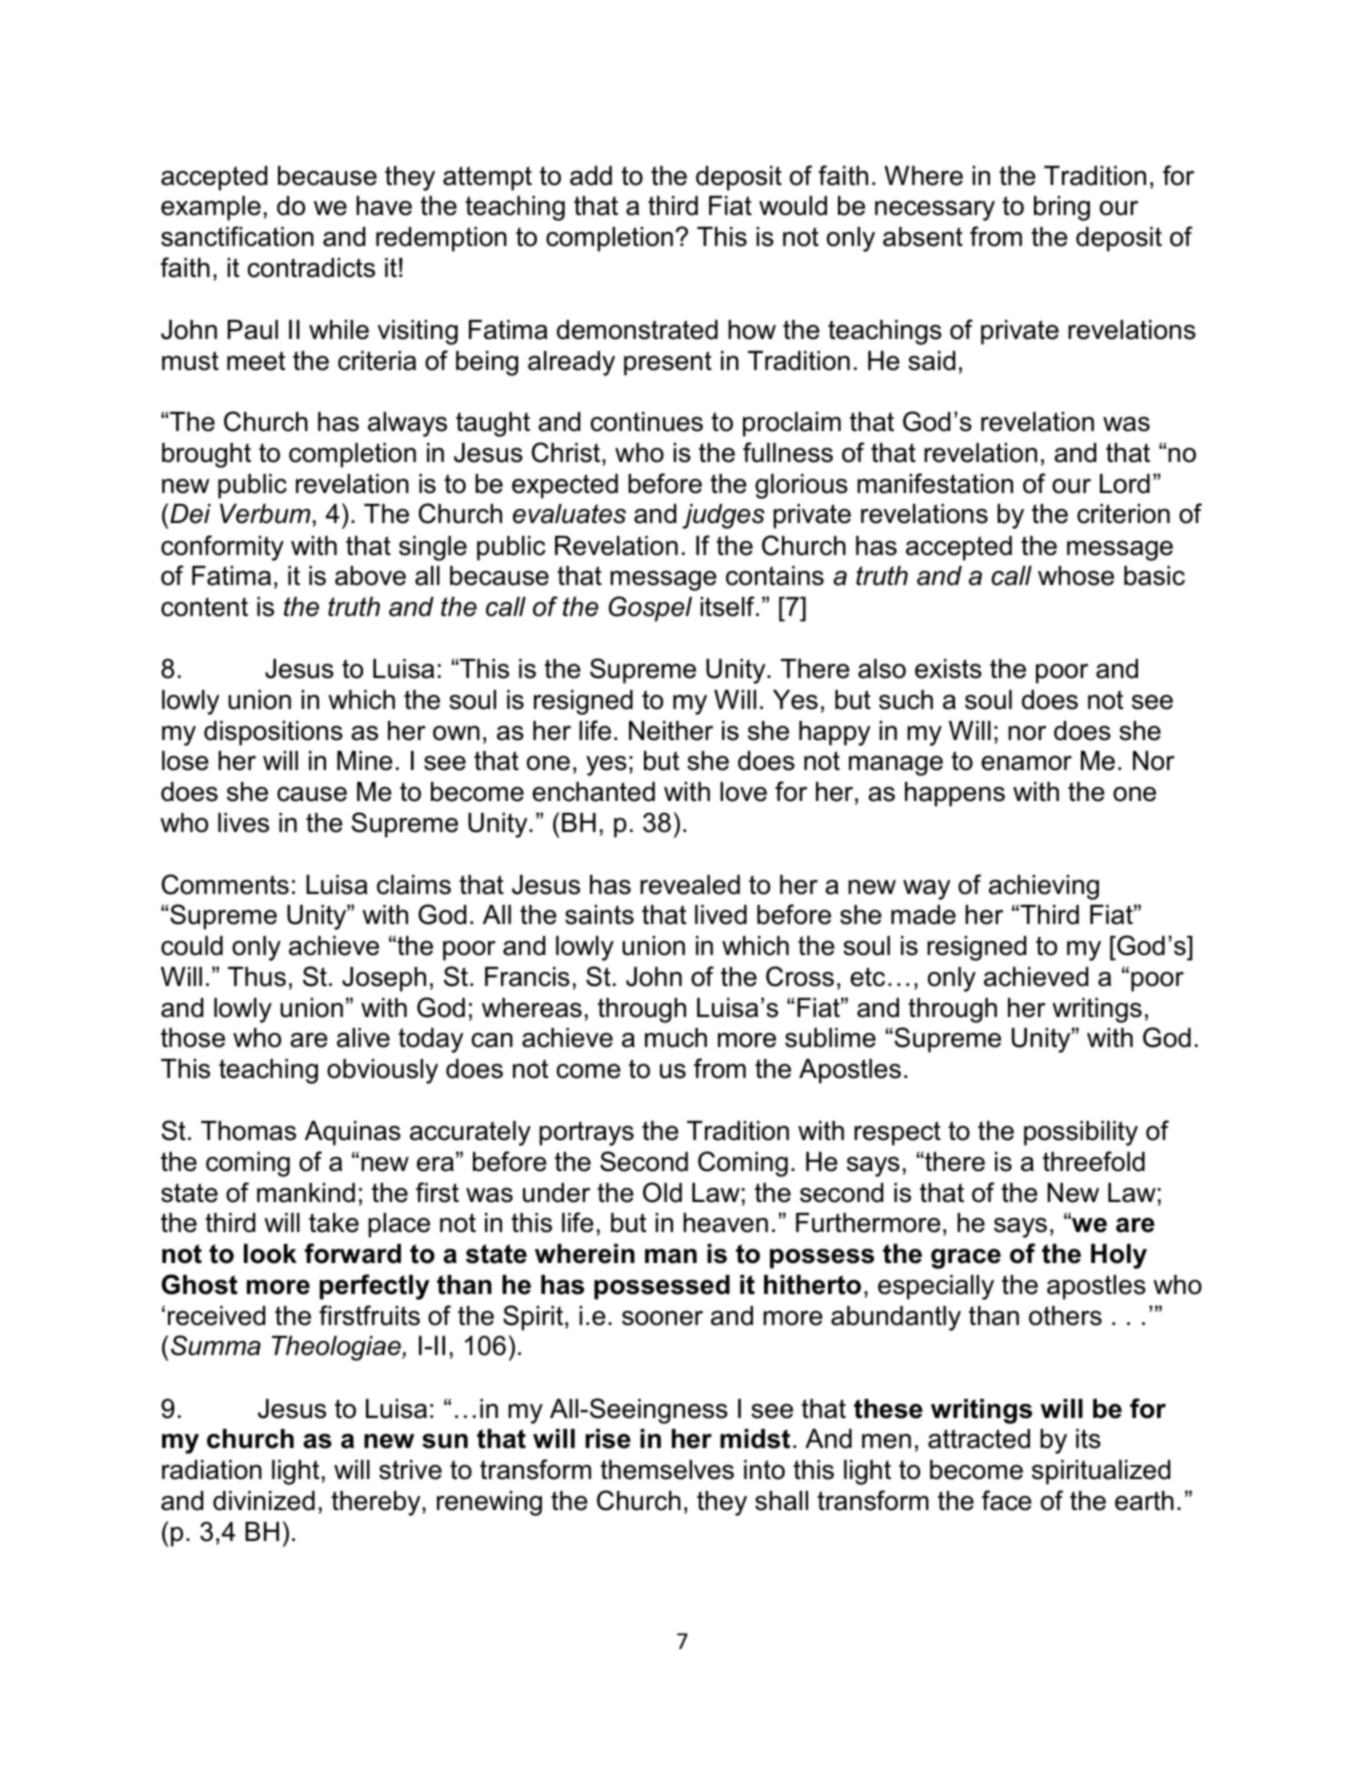 Image resolution: width=1364 pixels, height=1765 pixels. What do you see at coordinates (591, 176) in the document?
I see `add` at bounding box center [591, 176].
